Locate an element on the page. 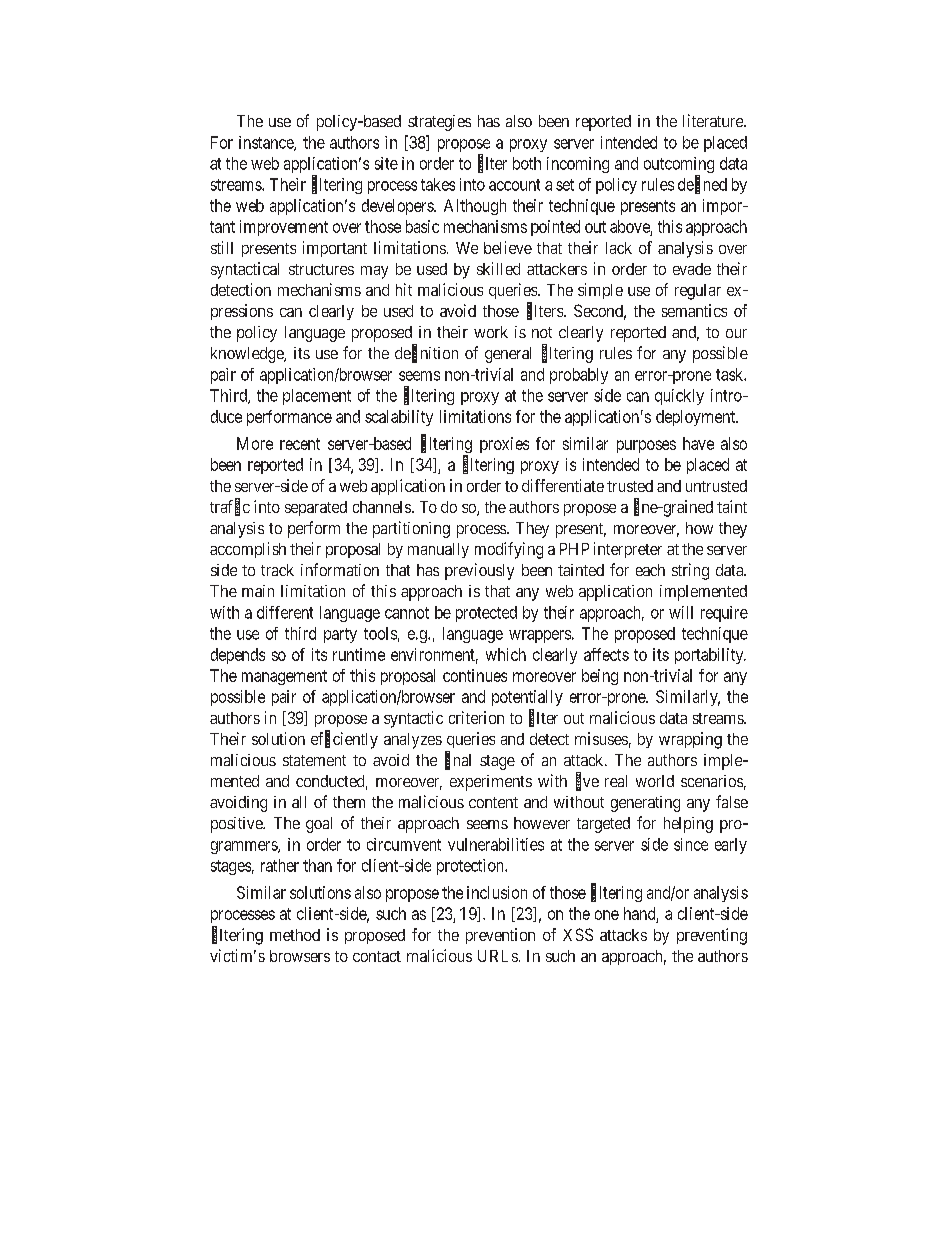 The height and width of the image is (1233, 952). method is located at coordinates (295, 935).
